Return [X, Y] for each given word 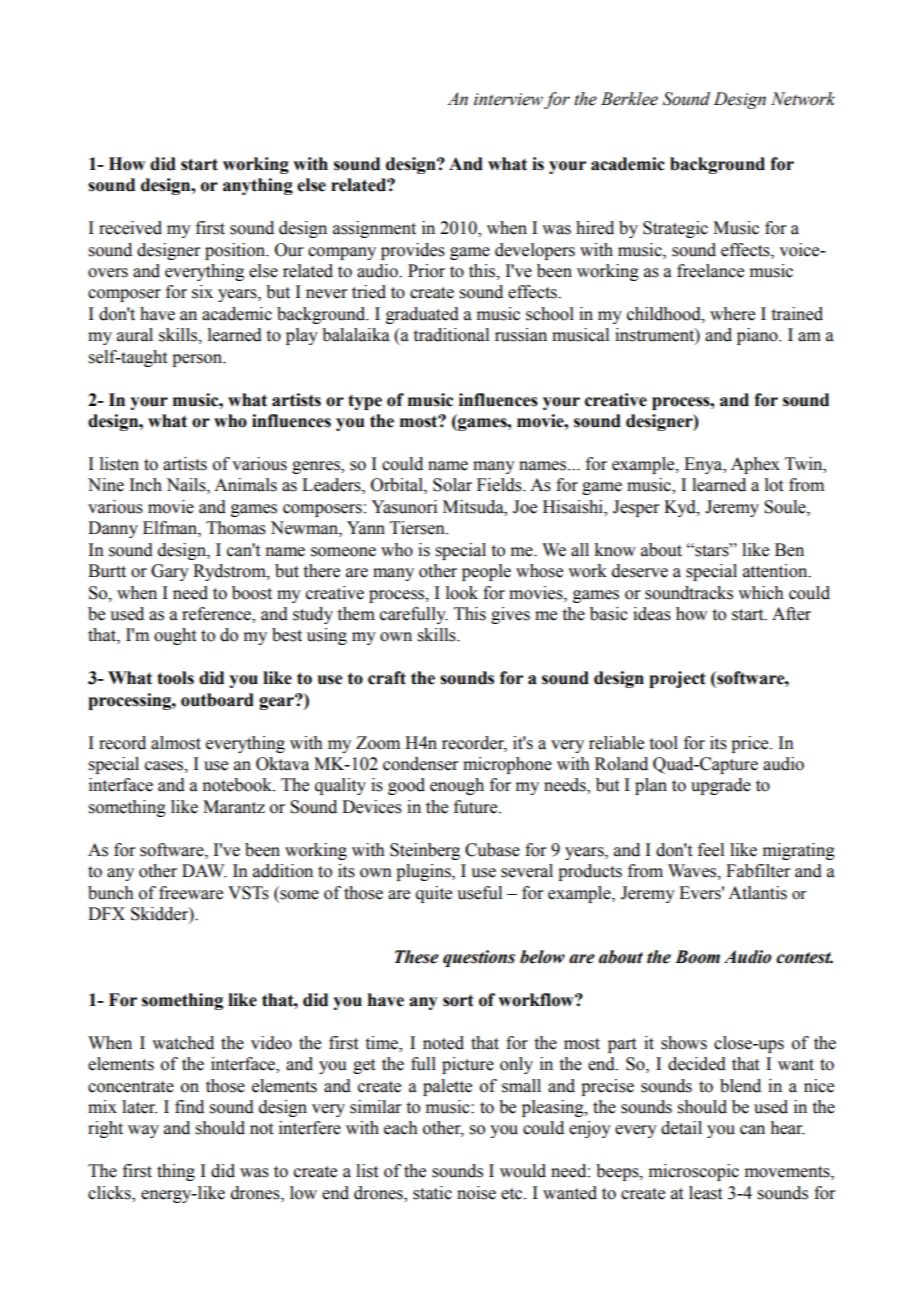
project [677, 679]
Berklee [629, 99]
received [130, 228]
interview [508, 99]
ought [175, 636]
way [143, 1131]
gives [510, 615]
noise [476, 1193]
